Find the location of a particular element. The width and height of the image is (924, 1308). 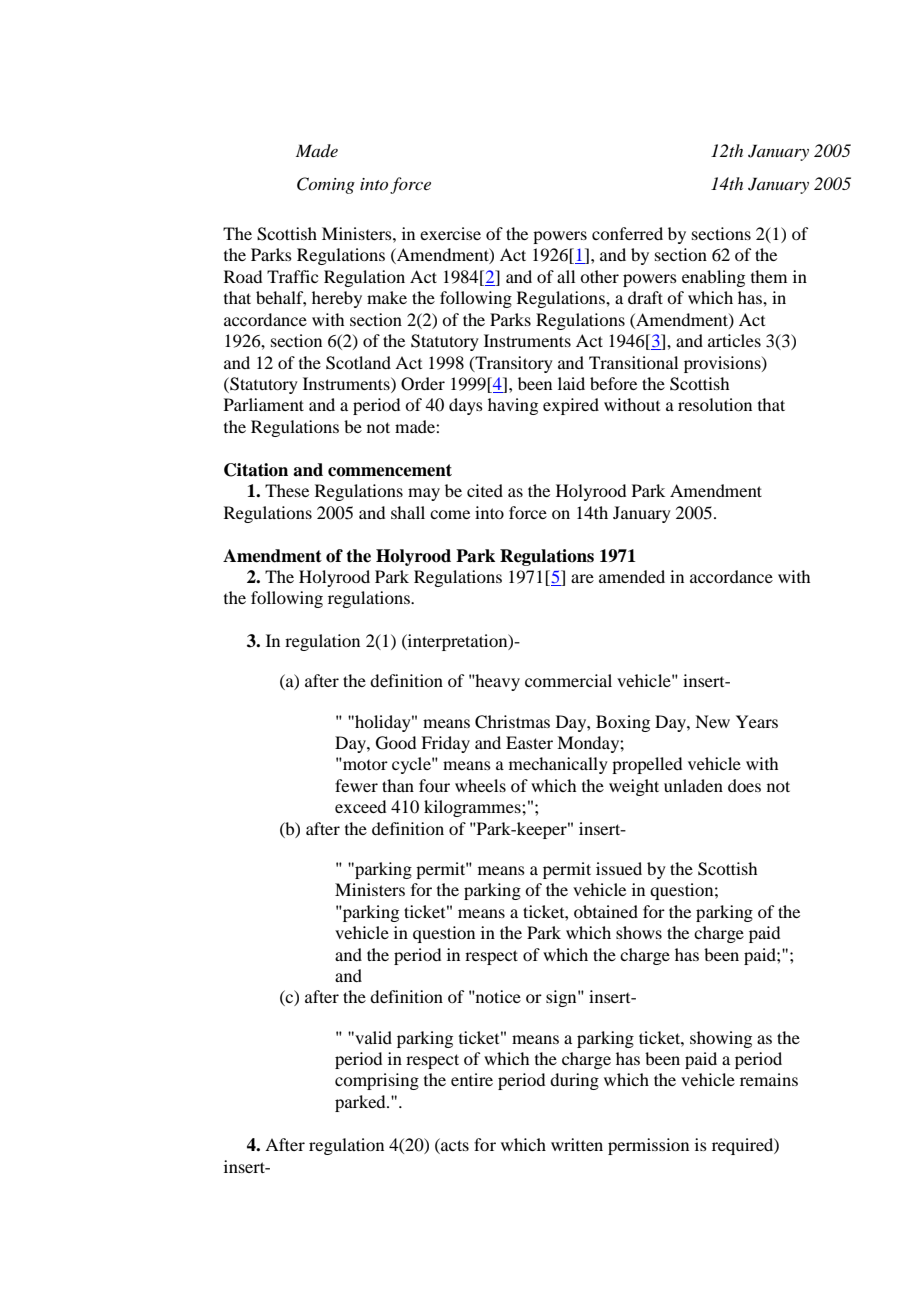

comprising is located at coordinates (377, 1081).
